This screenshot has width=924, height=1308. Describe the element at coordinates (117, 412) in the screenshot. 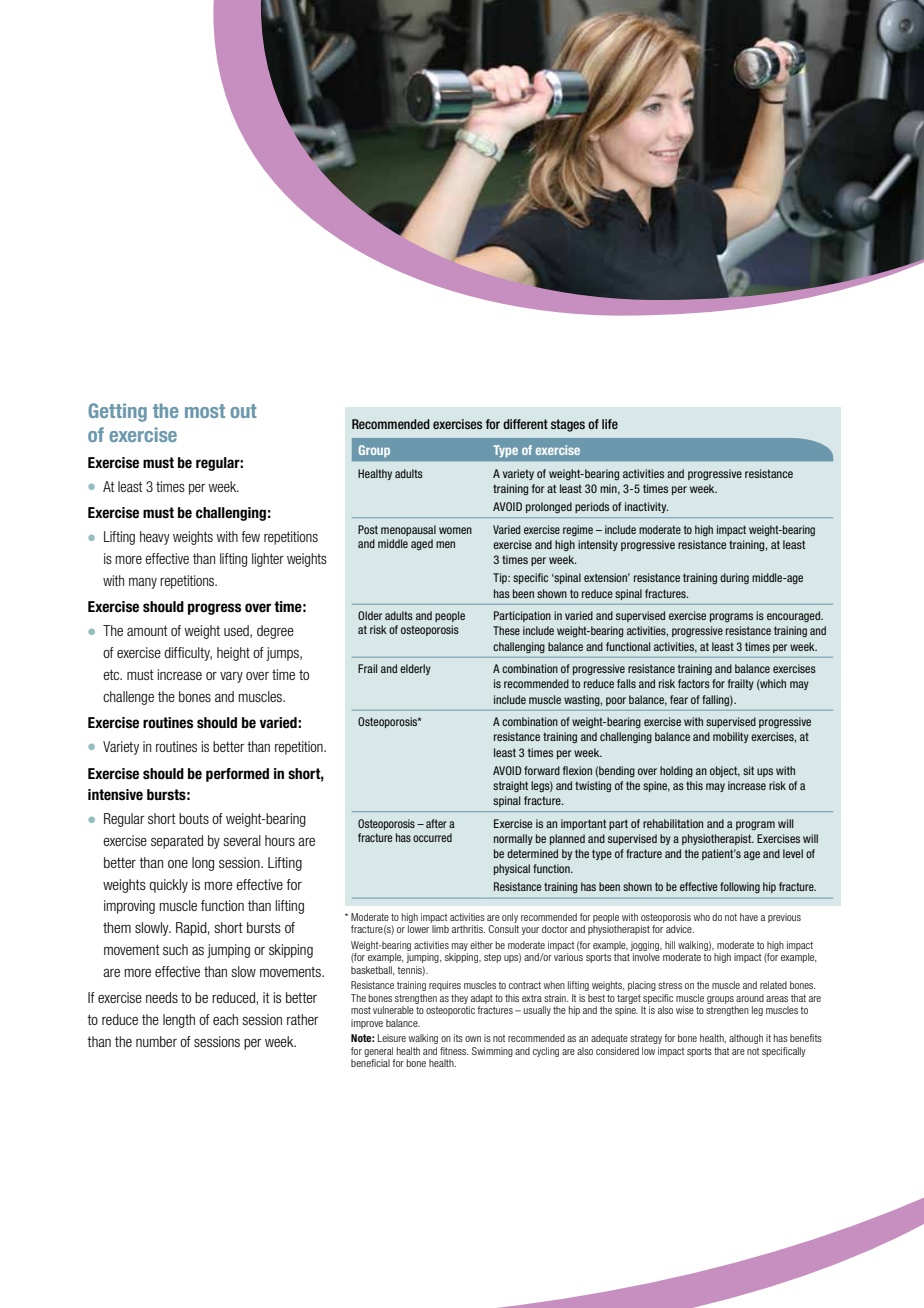

I see `Getting` at that location.
